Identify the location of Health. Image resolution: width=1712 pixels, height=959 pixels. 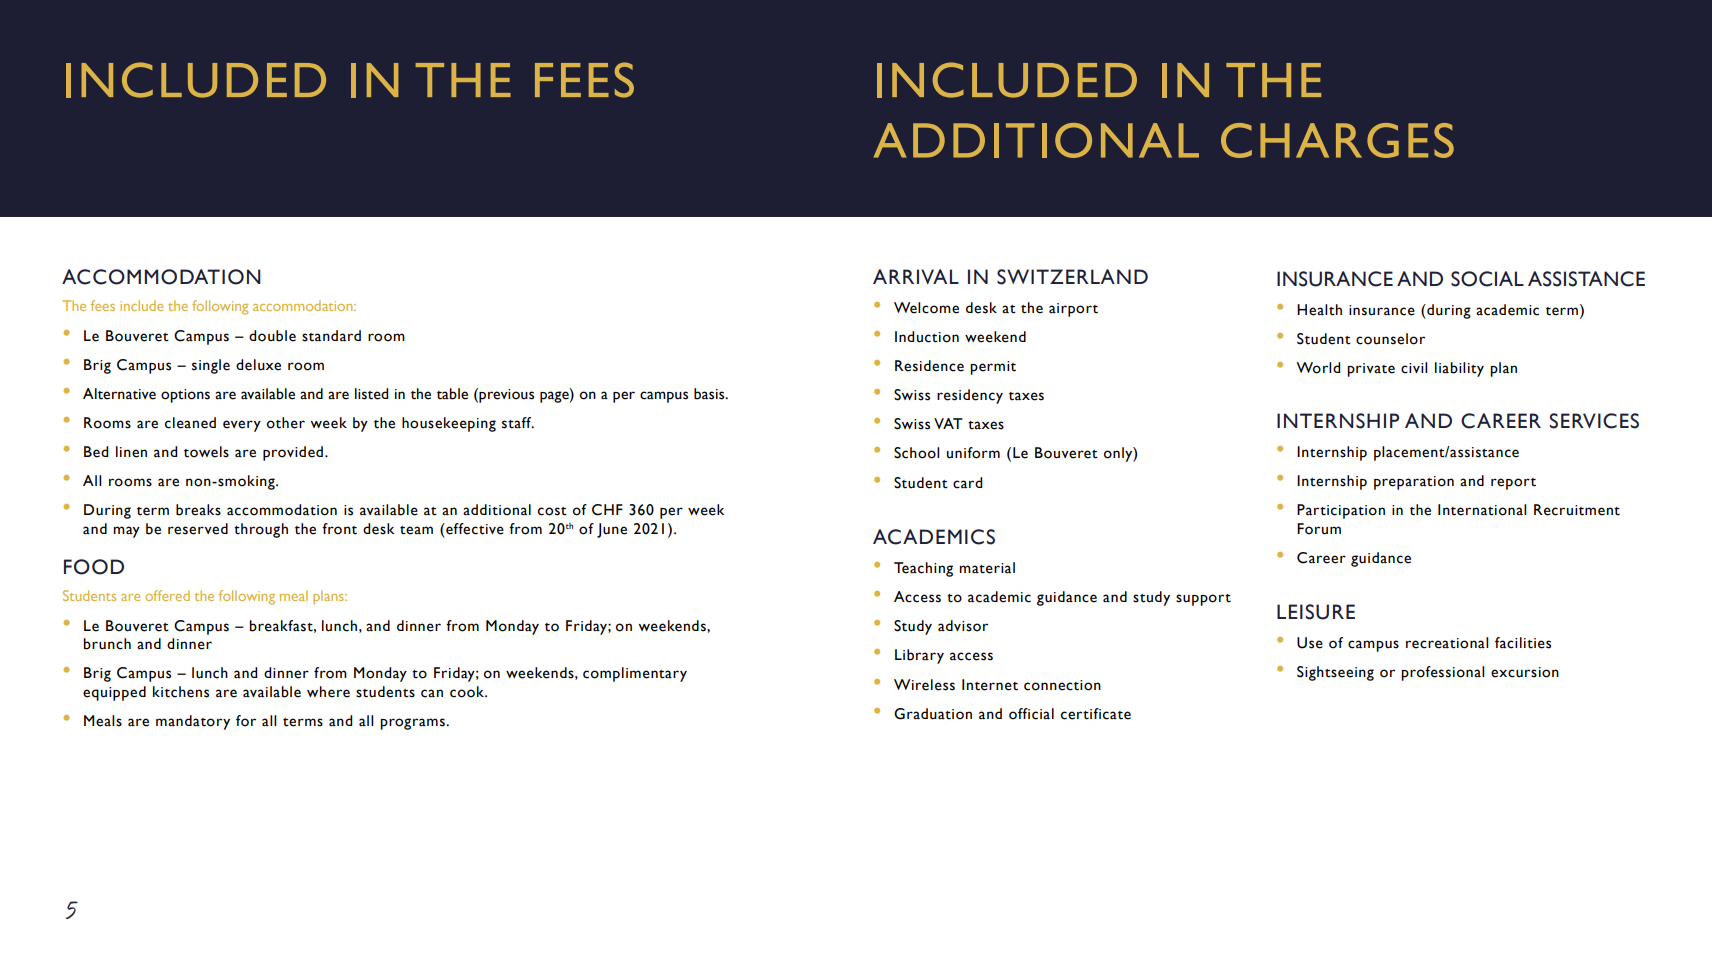
(1319, 310).
